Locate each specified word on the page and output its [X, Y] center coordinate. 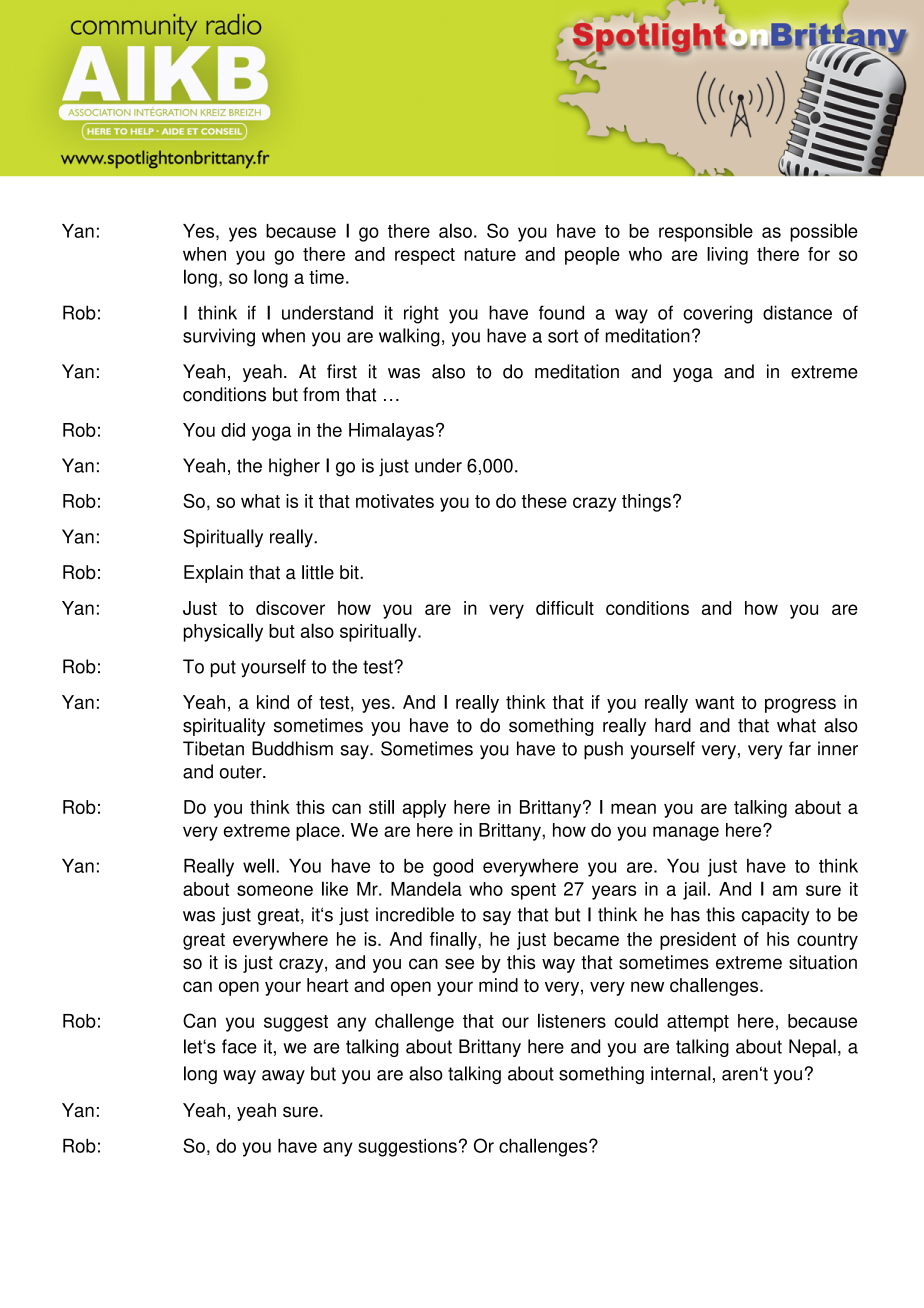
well [258, 865]
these [544, 501]
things [646, 503]
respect [425, 256]
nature [490, 254]
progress [800, 705]
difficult [565, 608]
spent [533, 891]
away [283, 1077]
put [223, 669]
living [727, 256]
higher [294, 467]
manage [686, 833]
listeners [572, 1020]
